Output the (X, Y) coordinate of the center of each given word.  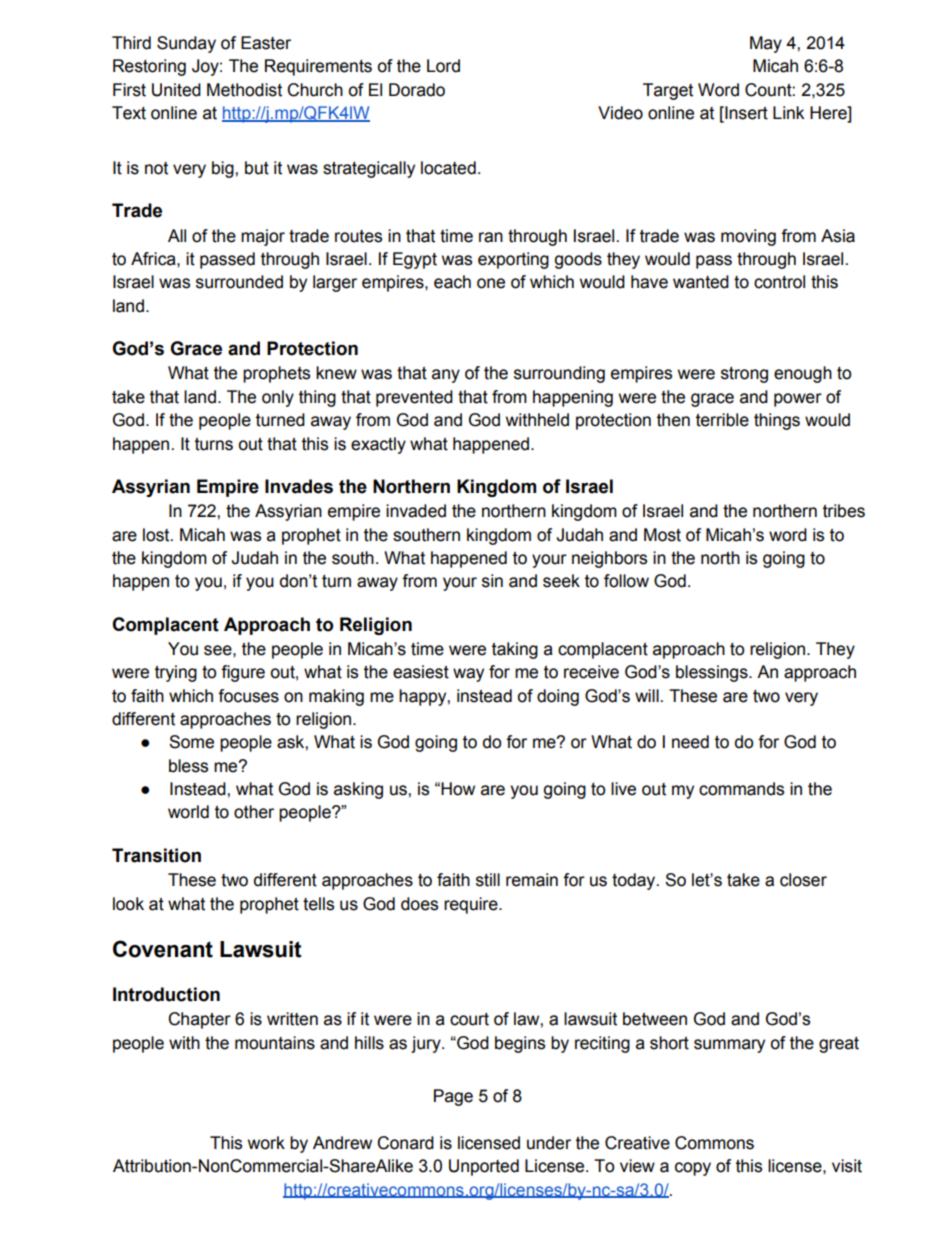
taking (515, 650)
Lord (443, 66)
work (266, 1143)
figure (243, 673)
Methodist (244, 90)
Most (662, 535)
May (766, 44)
